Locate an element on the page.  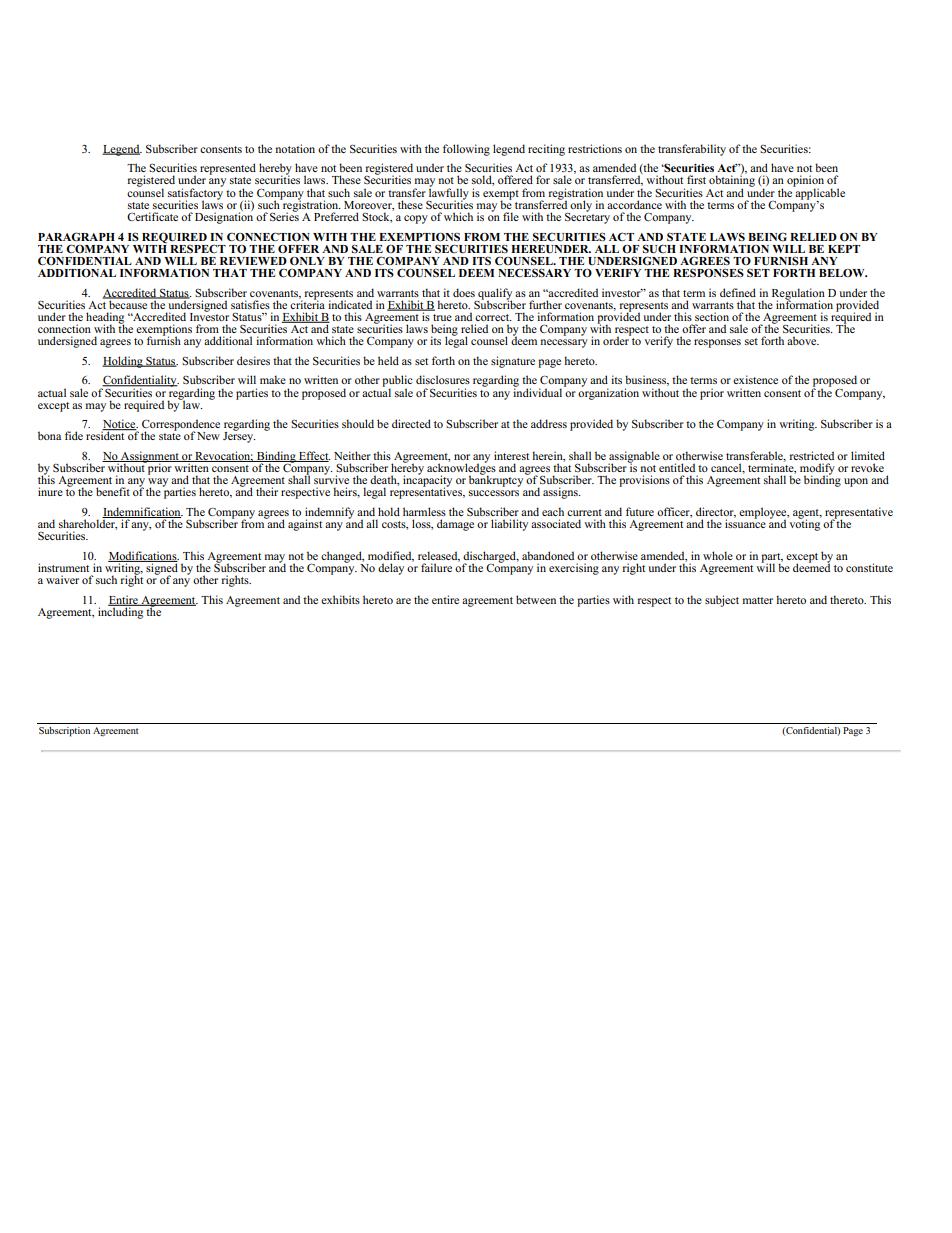
satisfies is located at coordinates (250, 304).
